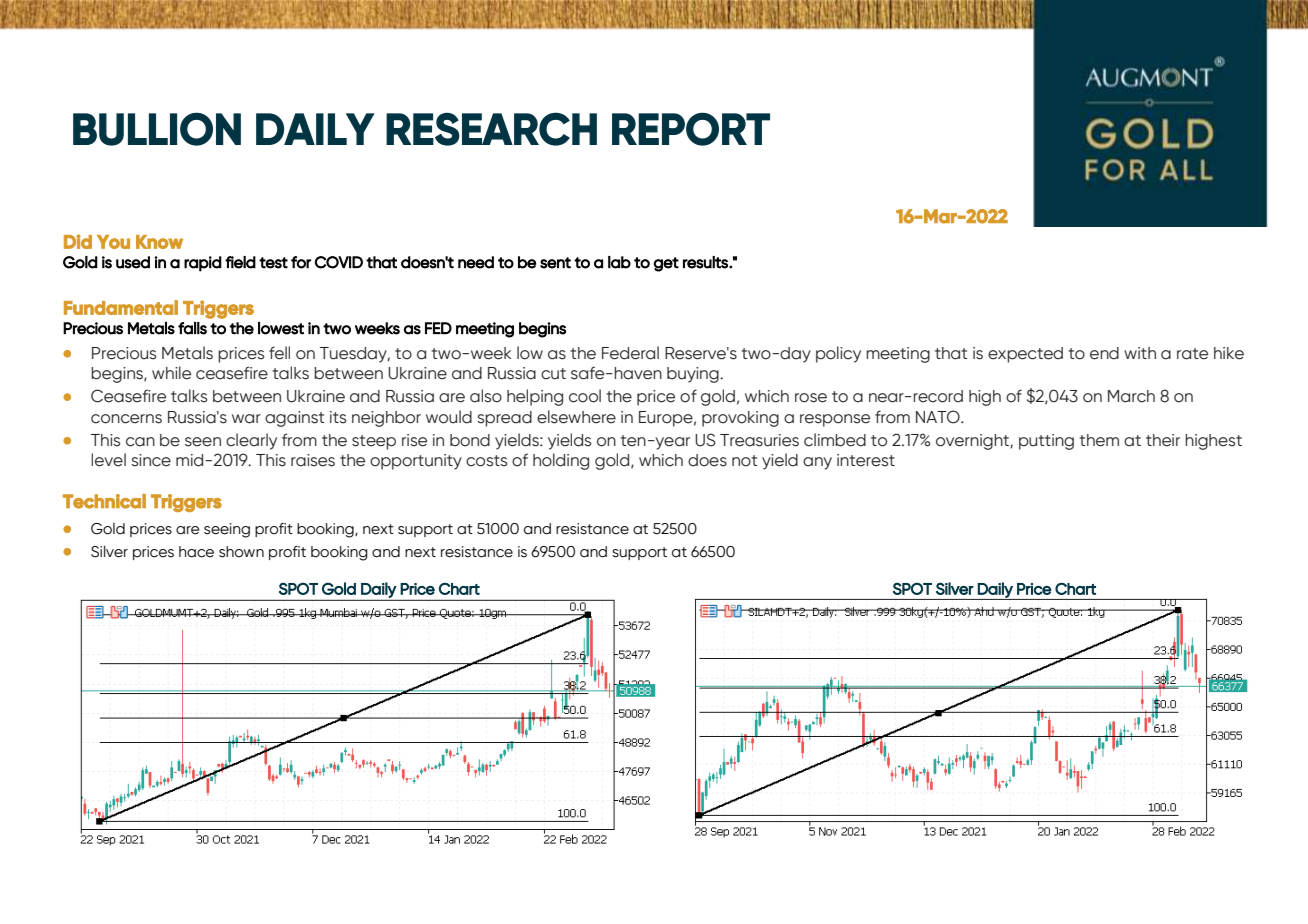 This screenshot has height=924, width=1308. Describe the element at coordinates (691, 129) in the screenshot. I see `REPORT` at that location.
